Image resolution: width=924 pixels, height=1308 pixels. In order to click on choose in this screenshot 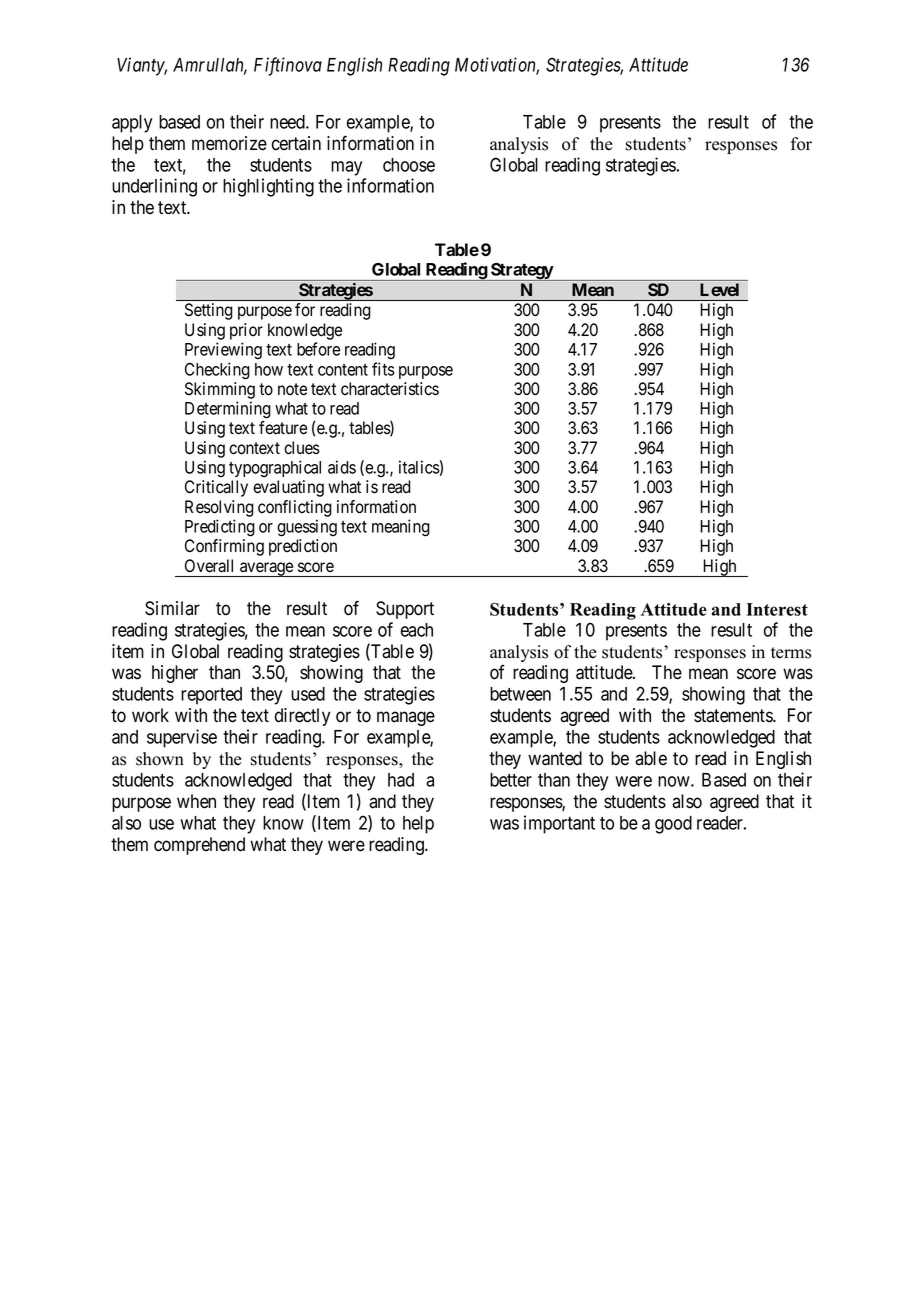, I will do `click(409, 165)`.
